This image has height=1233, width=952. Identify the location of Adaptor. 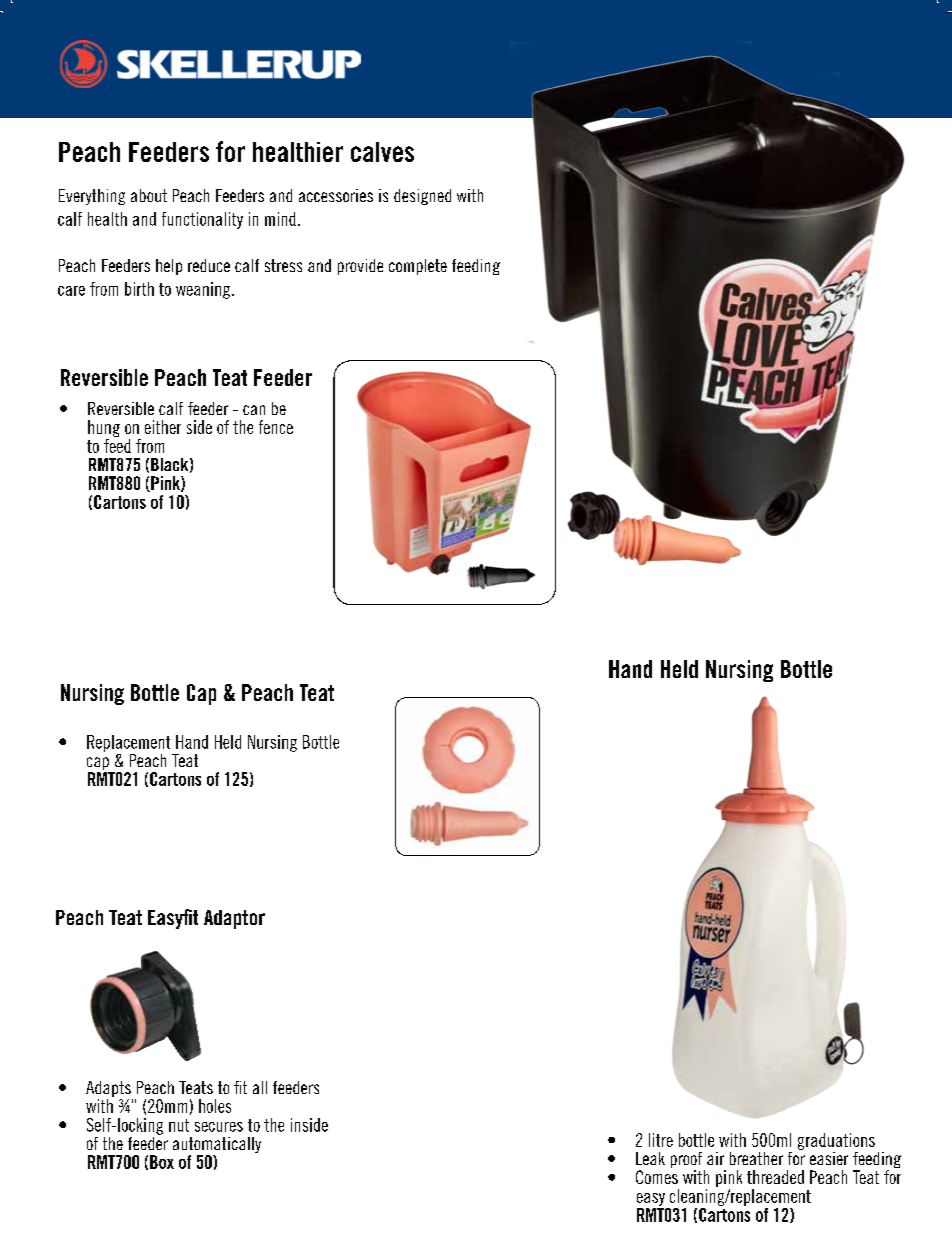
(234, 919).
